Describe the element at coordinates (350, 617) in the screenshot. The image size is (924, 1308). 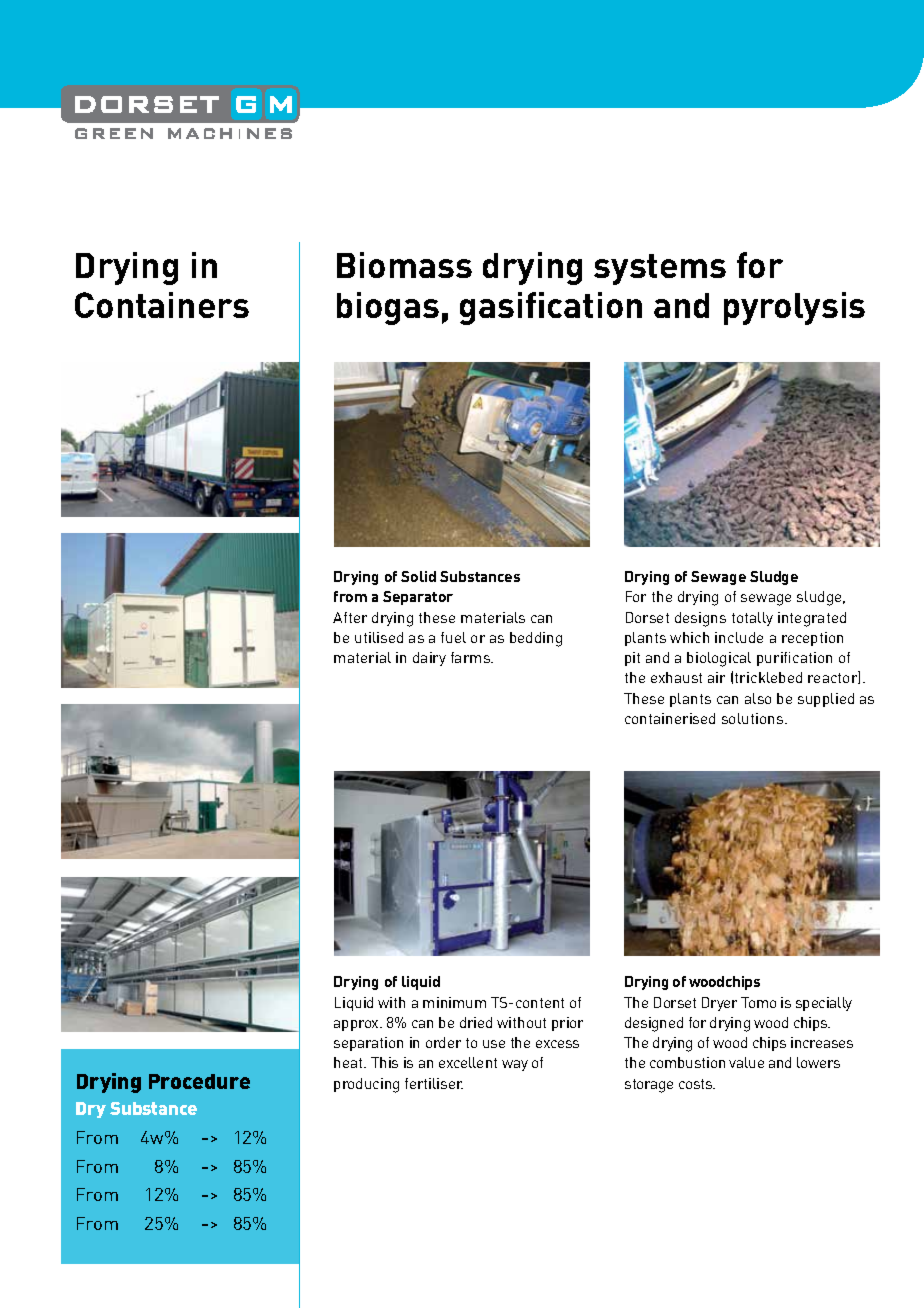
I see `After` at that location.
